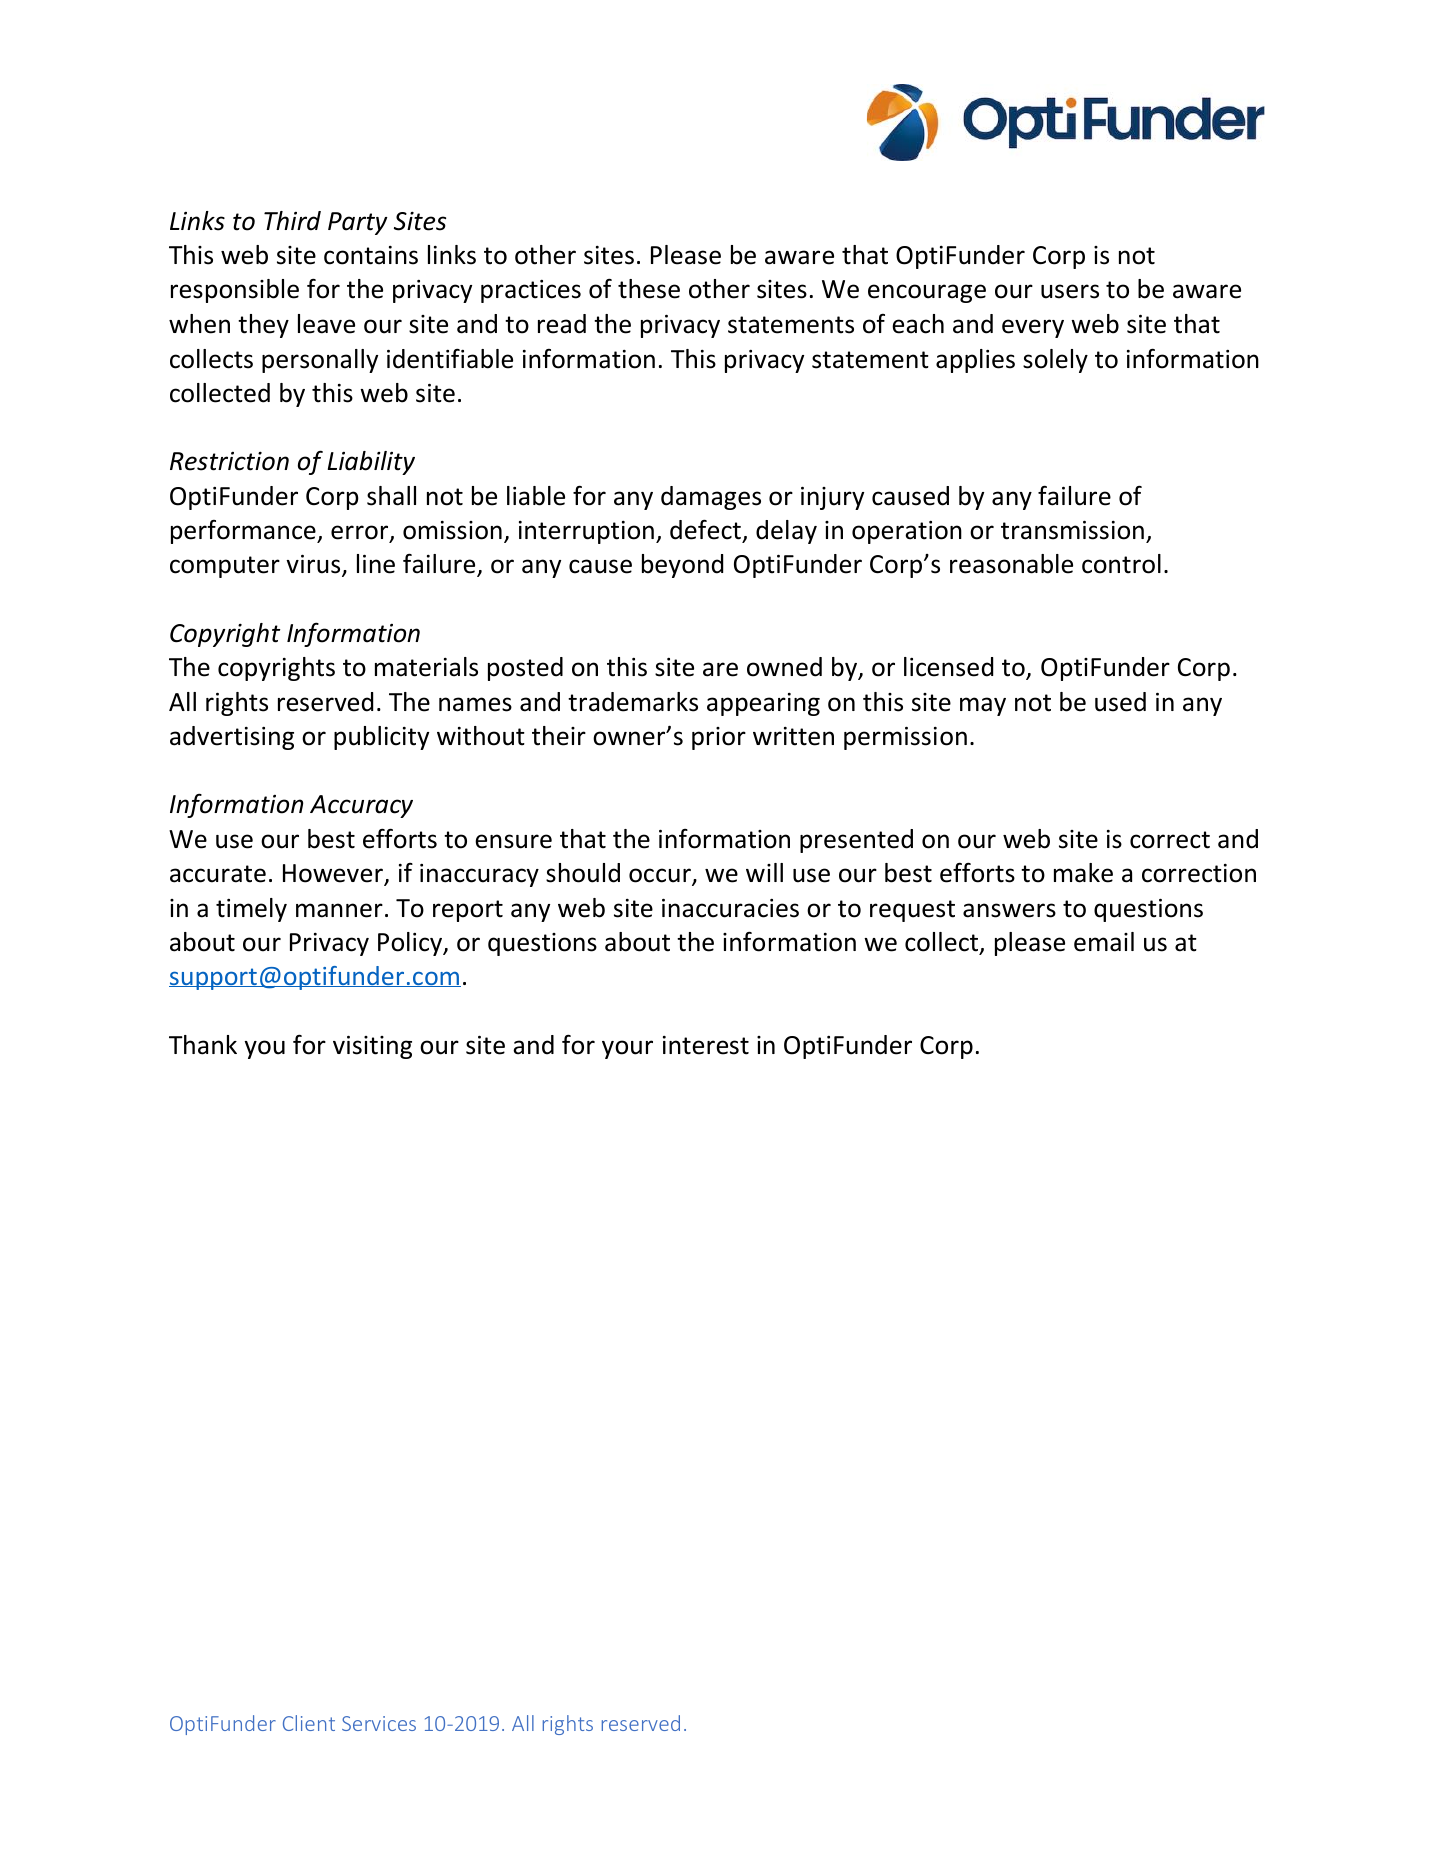 The width and height of the screenshot is (1434, 1856). What do you see at coordinates (633, 702) in the screenshot?
I see `trademarks` at bounding box center [633, 702].
